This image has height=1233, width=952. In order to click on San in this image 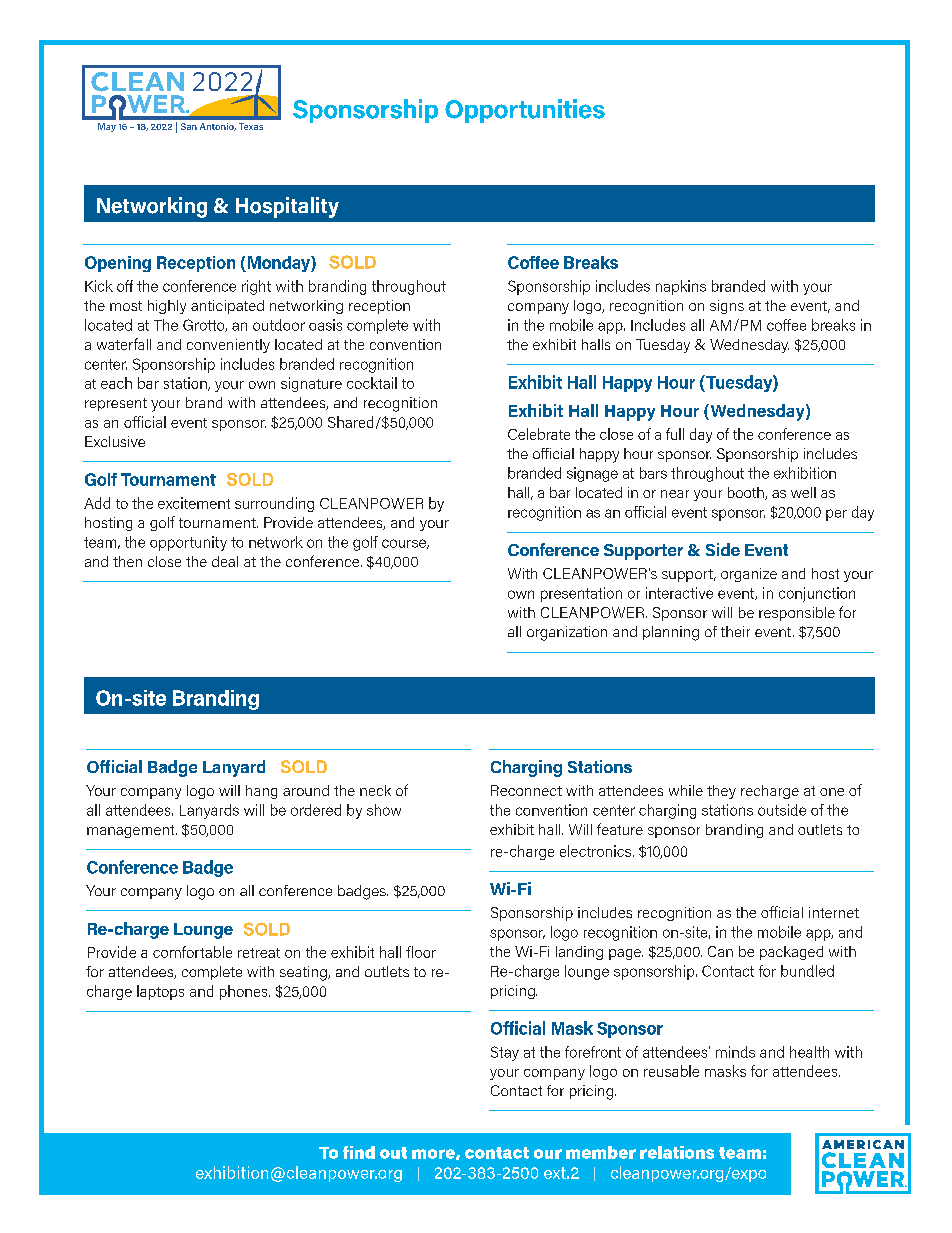, I will do `click(189, 126)`.
